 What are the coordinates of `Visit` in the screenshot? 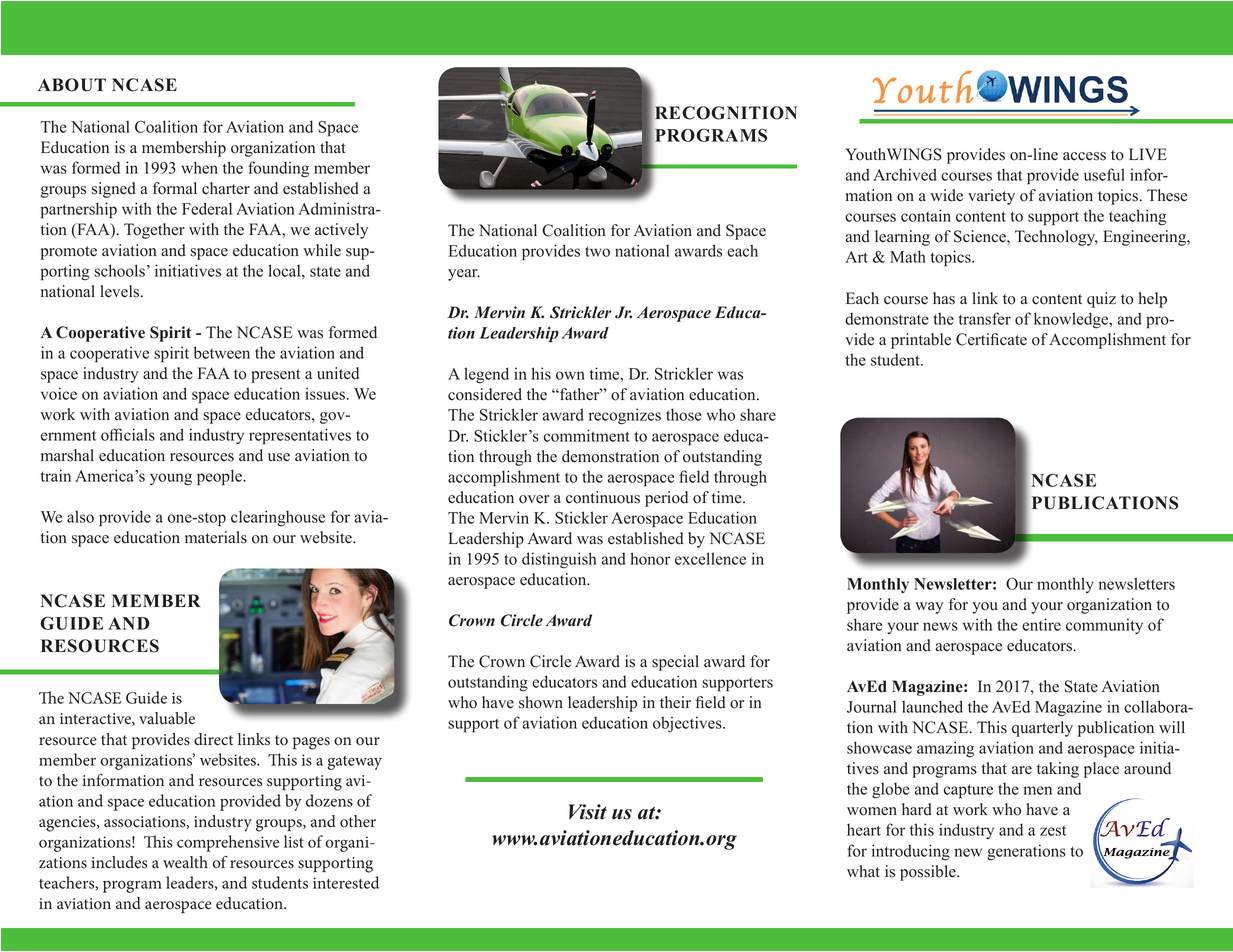 It's located at (588, 812).
